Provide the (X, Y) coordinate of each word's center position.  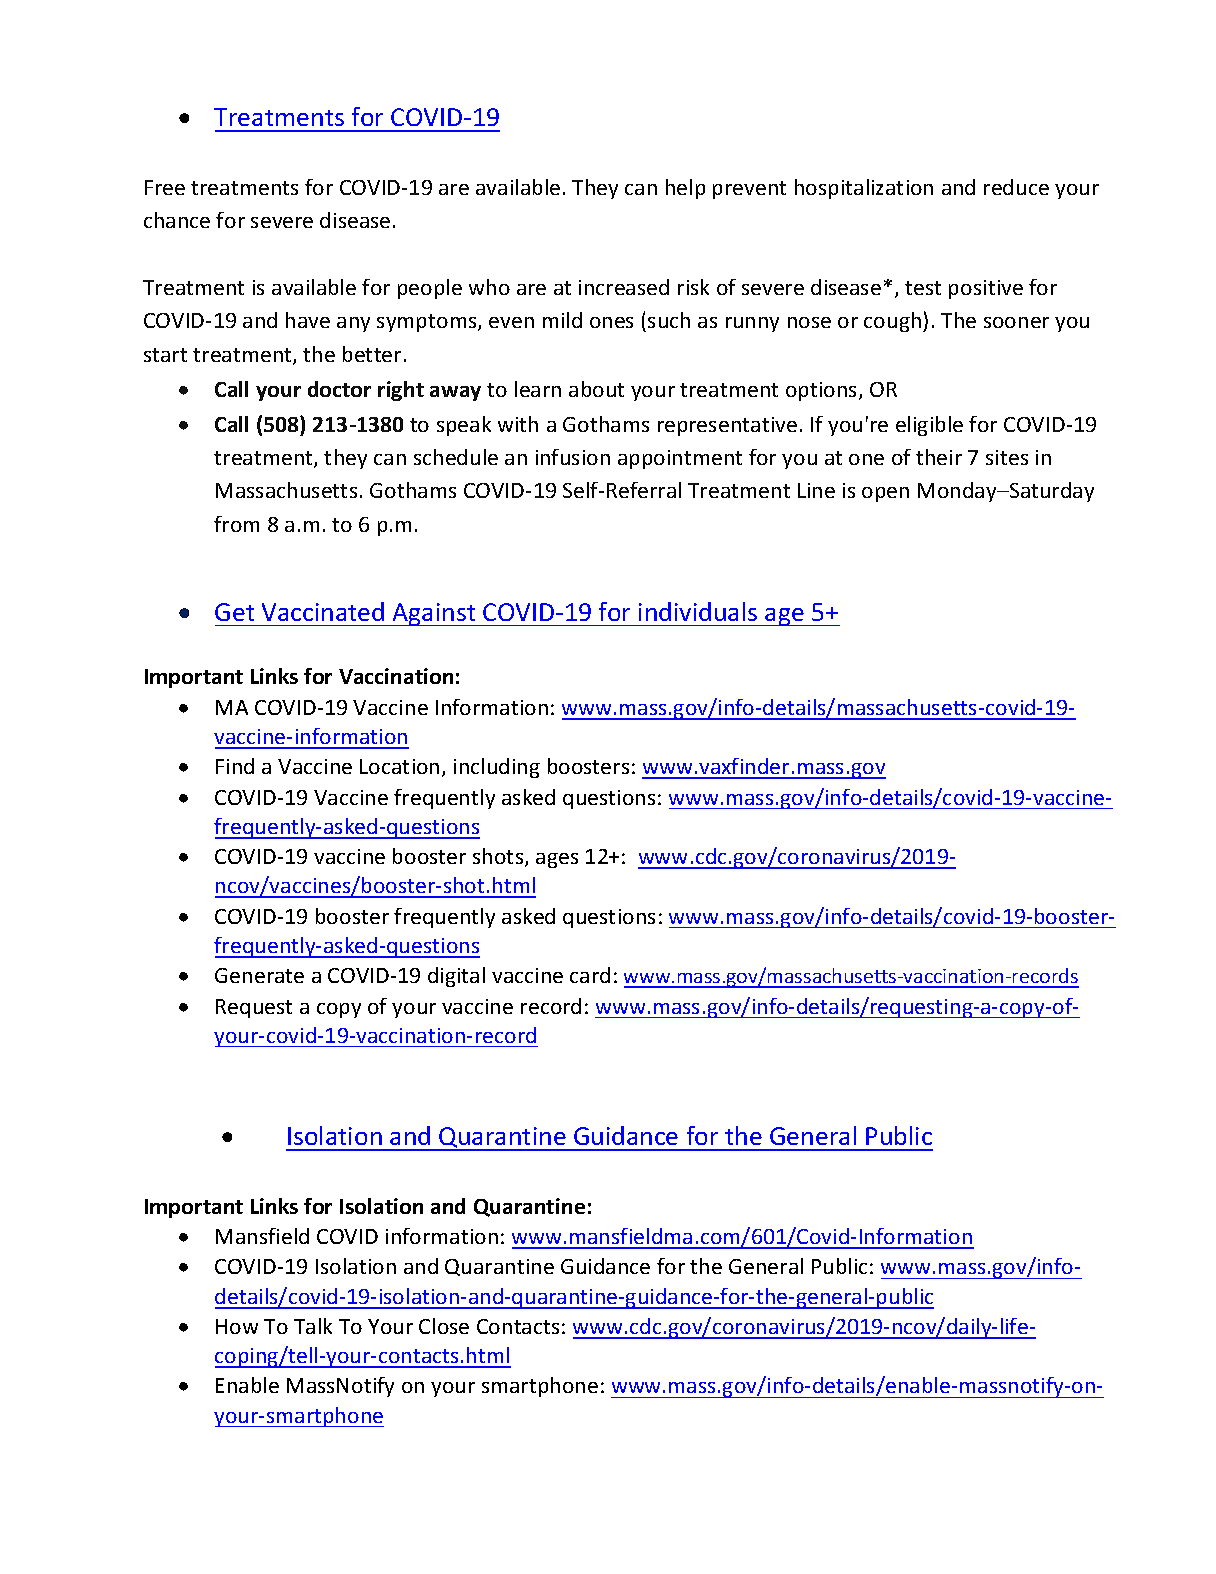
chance (177, 220)
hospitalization (864, 189)
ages (557, 860)
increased (624, 287)
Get (234, 612)
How (237, 1326)
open (885, 494)
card (590, 975)
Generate (259, 975)
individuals (698, 611)
